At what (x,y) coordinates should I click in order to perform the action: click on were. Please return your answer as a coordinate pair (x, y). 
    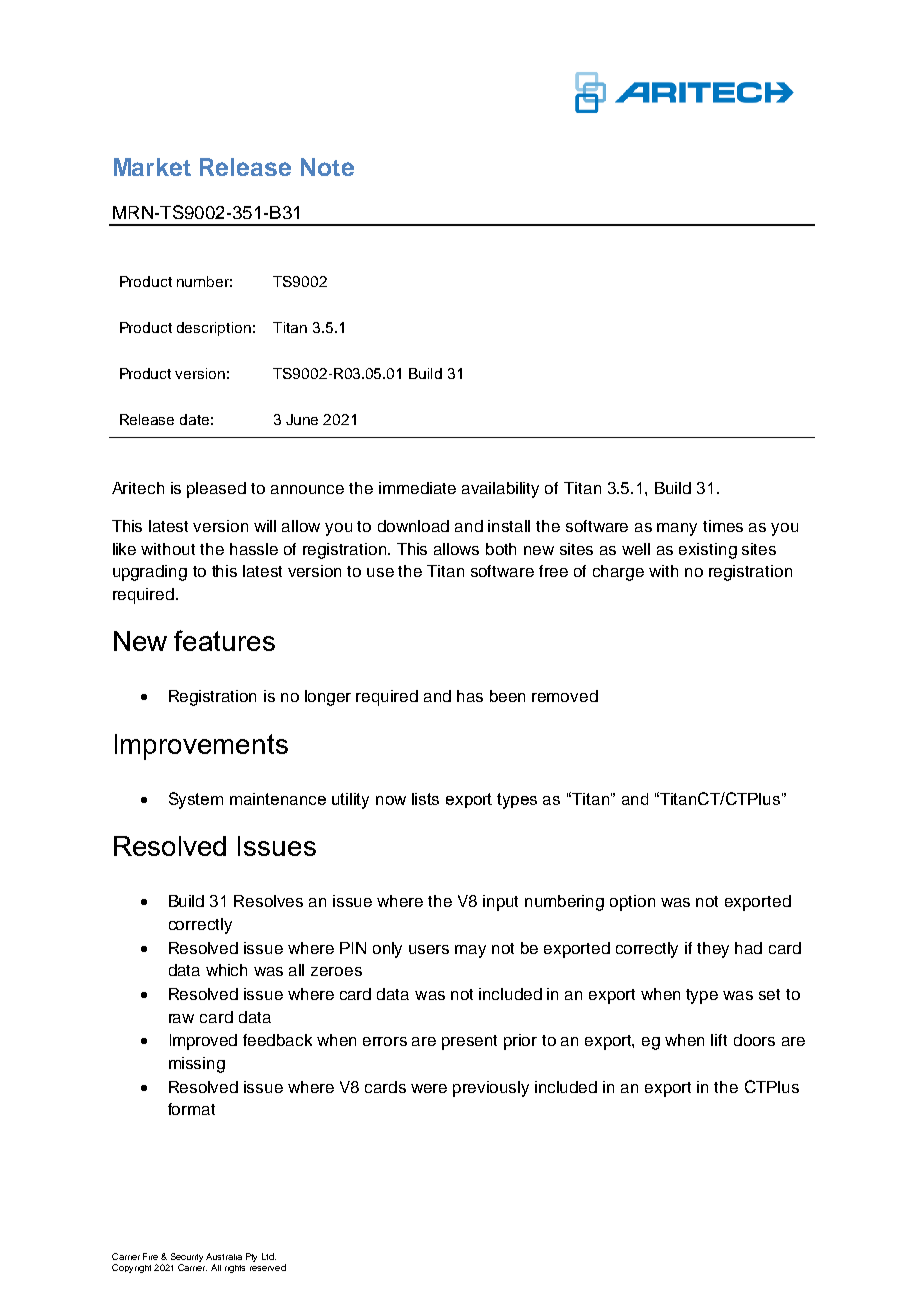
    Looking at the image, I should click on (429, 1088).
